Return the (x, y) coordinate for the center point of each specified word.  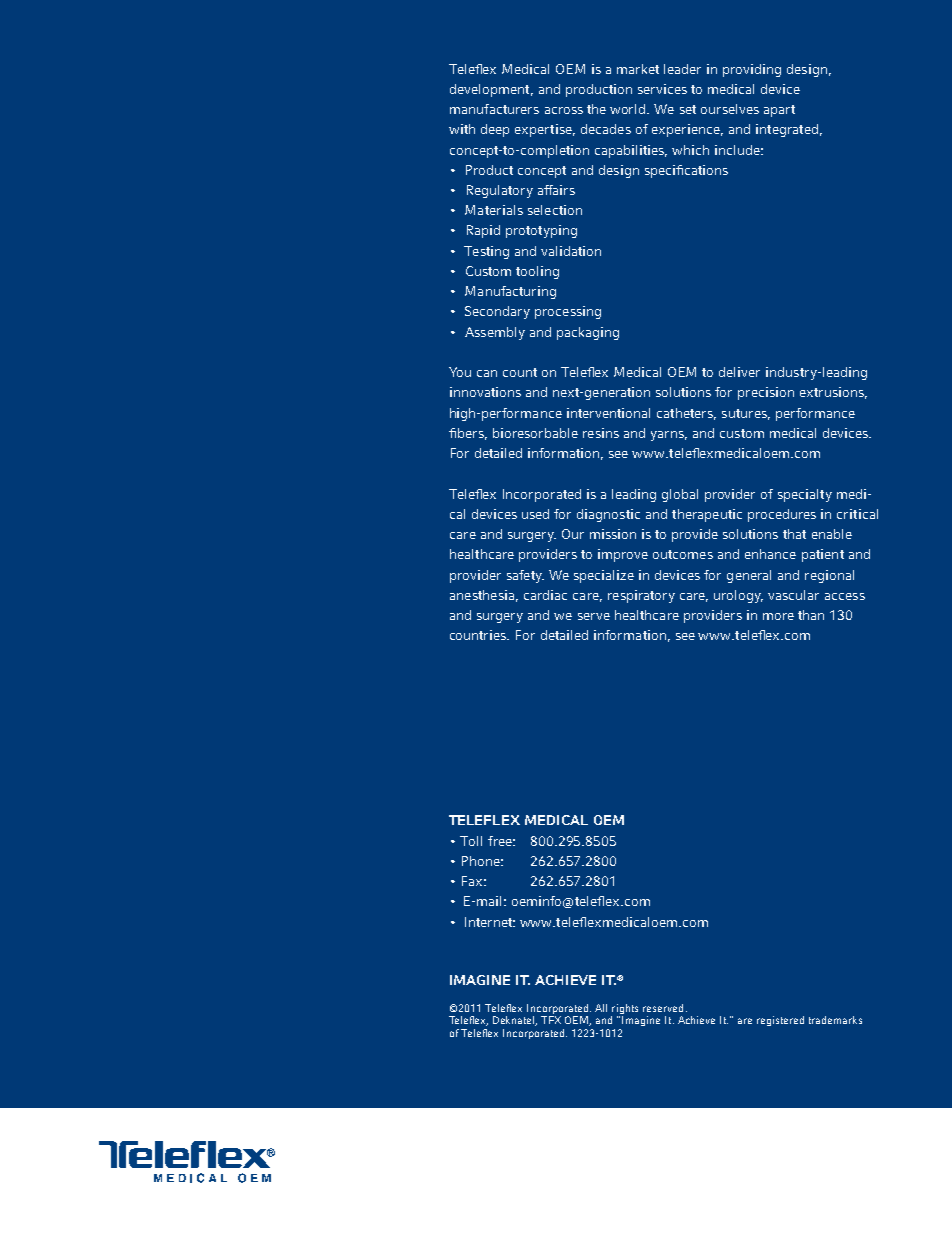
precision (766, 393)
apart (779, 111)
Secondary (497, 312)
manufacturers (494, 109)
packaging (588, 333)
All (601, 1008)
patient (823, 555)
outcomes (683, 554)
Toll (471, 841)
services (662, 89)
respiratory (641, 596)
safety (525, 576)
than (811, 615)
